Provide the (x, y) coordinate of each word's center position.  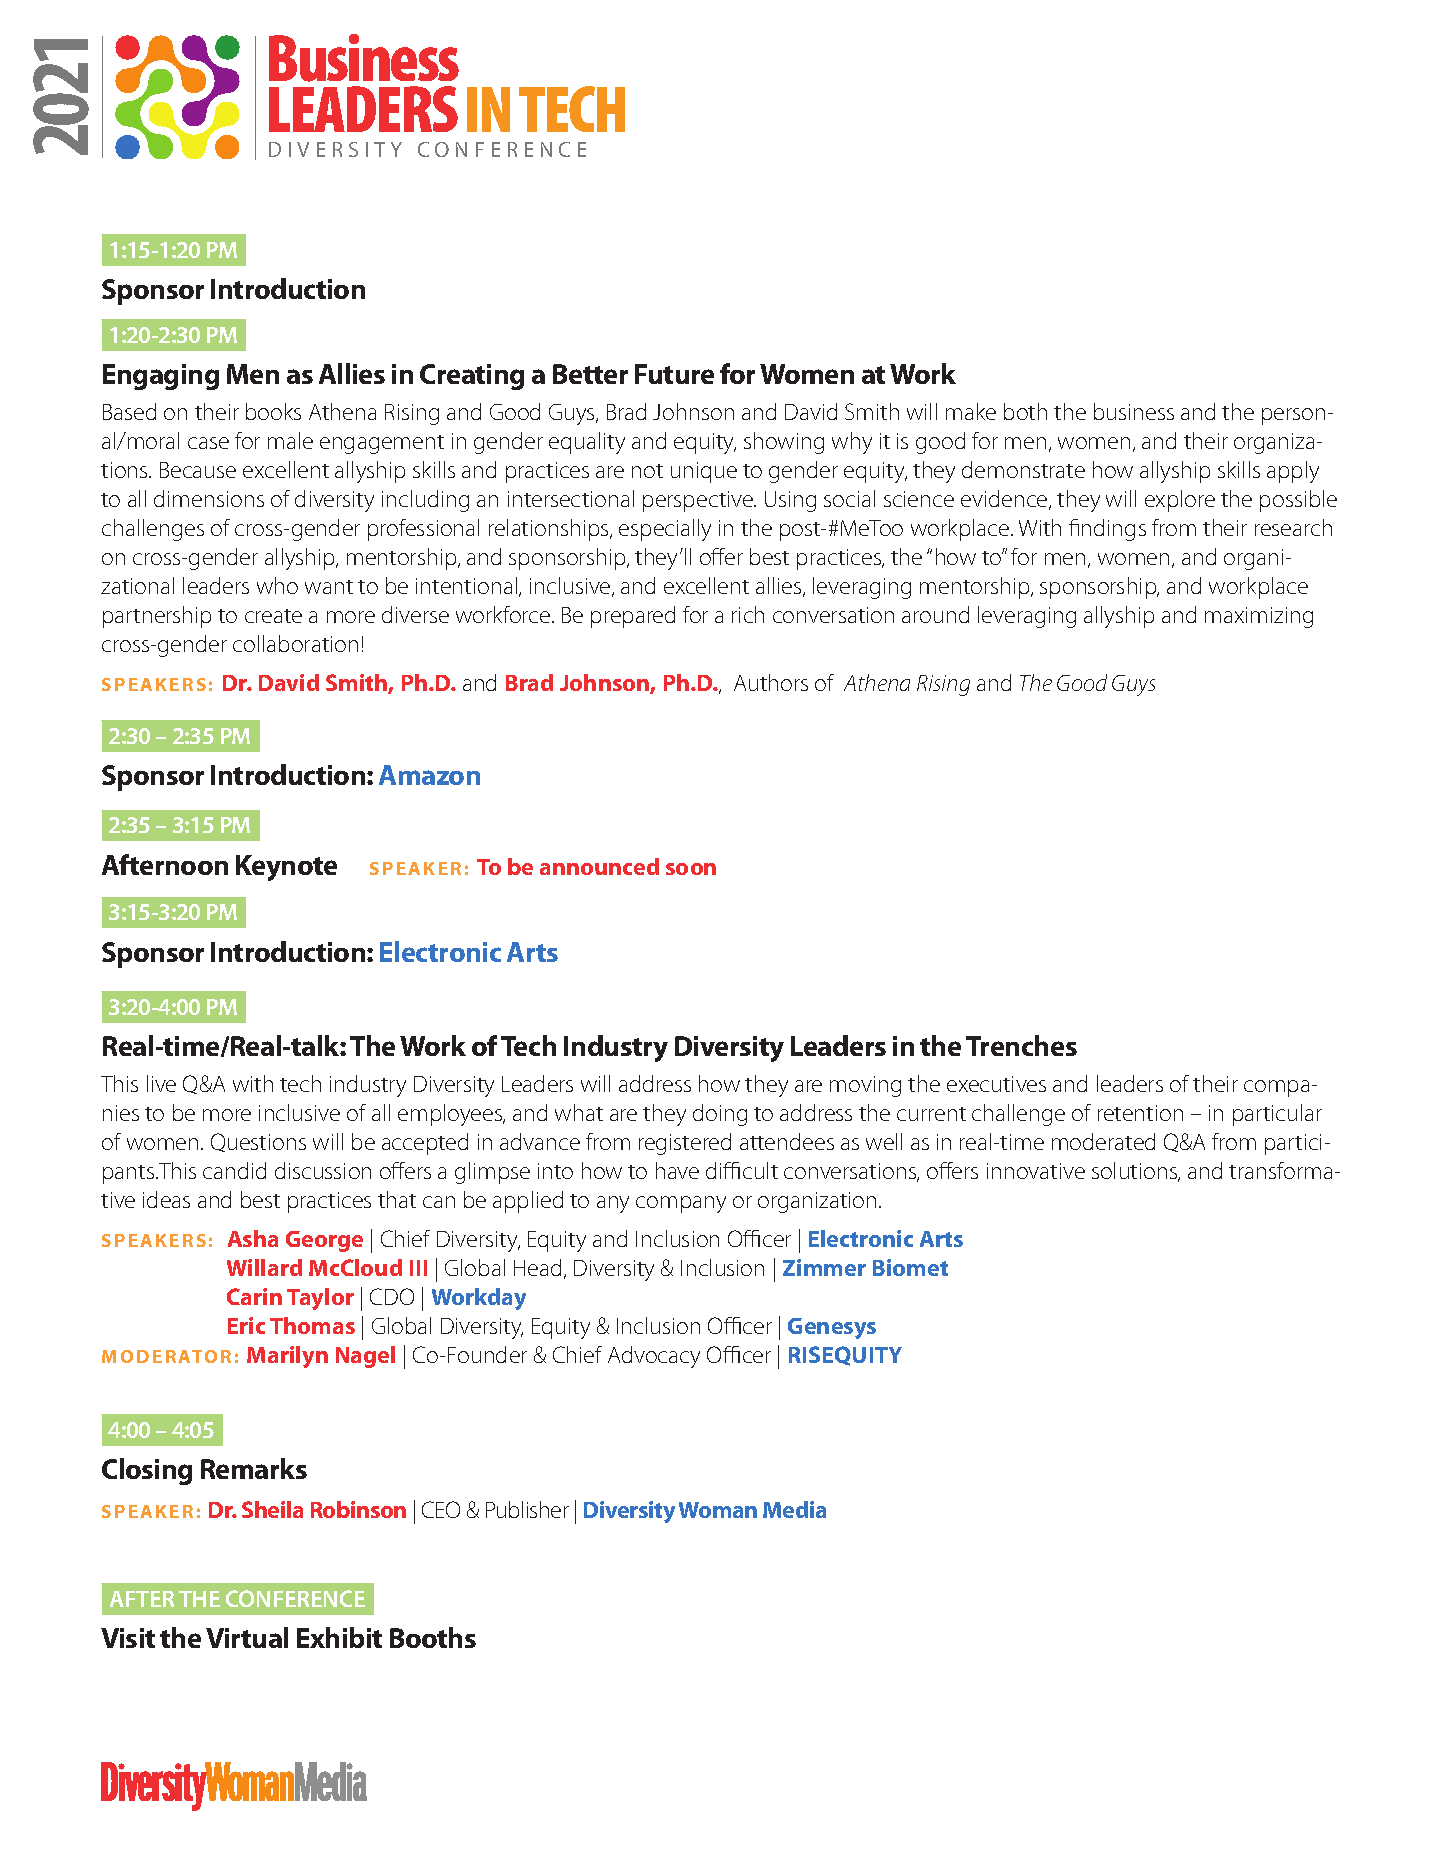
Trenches (1021, 1045)
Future (674, 374)
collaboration (295, 643)
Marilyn (287, 1357)
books (273, 411)
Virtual (247, 1637)
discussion (323, 1170)
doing (720, 1115)
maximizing (1259, 617)
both (1025, 411)
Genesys (832, 1328)
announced (599, 866)
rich (748, 614)
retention (1140, 1113)
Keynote (286, 868)
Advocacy (654, 1357)
